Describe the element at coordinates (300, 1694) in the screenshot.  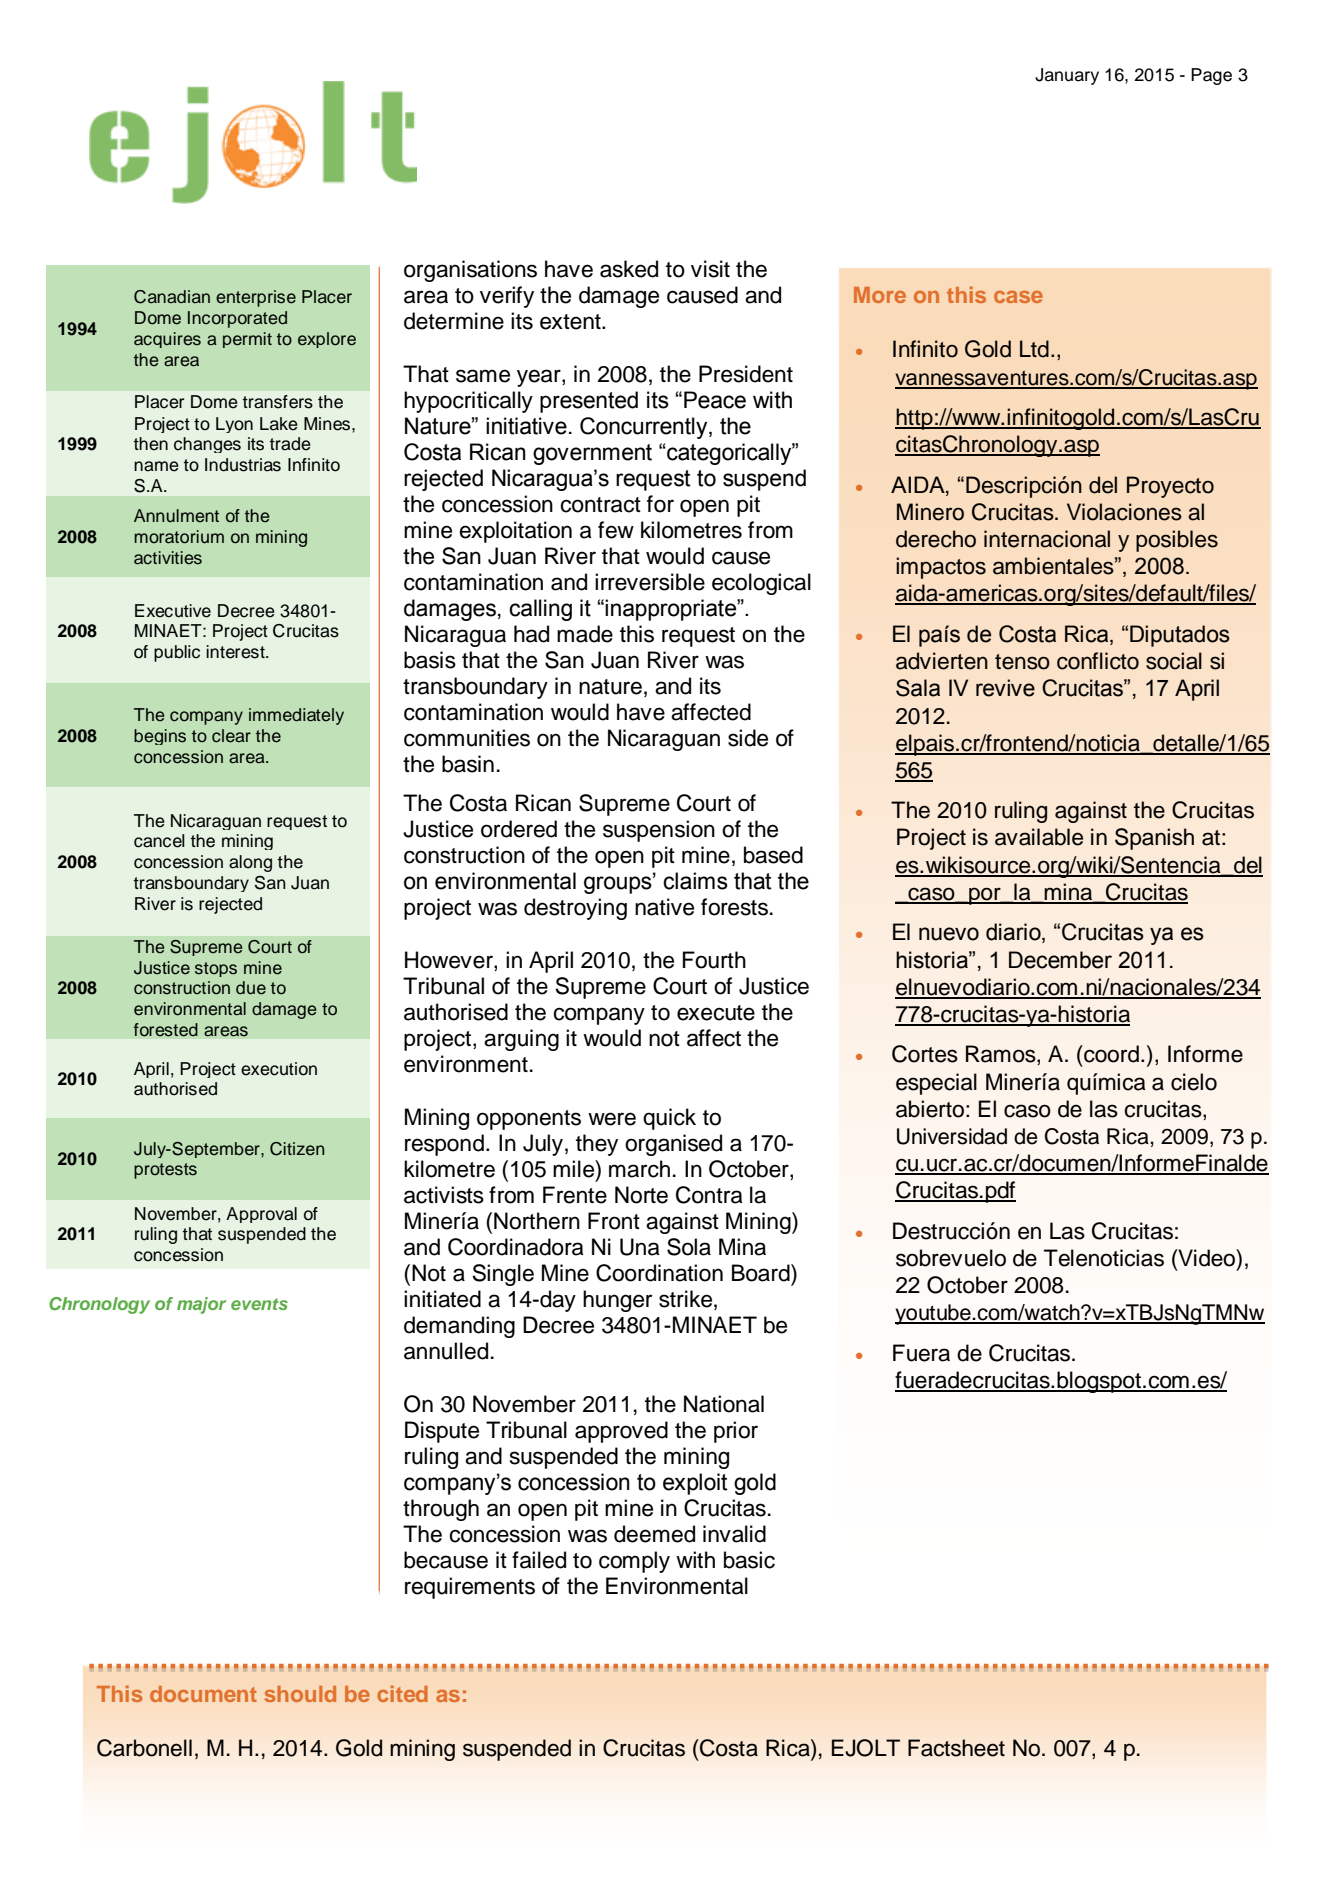
I see `should` at that location.
